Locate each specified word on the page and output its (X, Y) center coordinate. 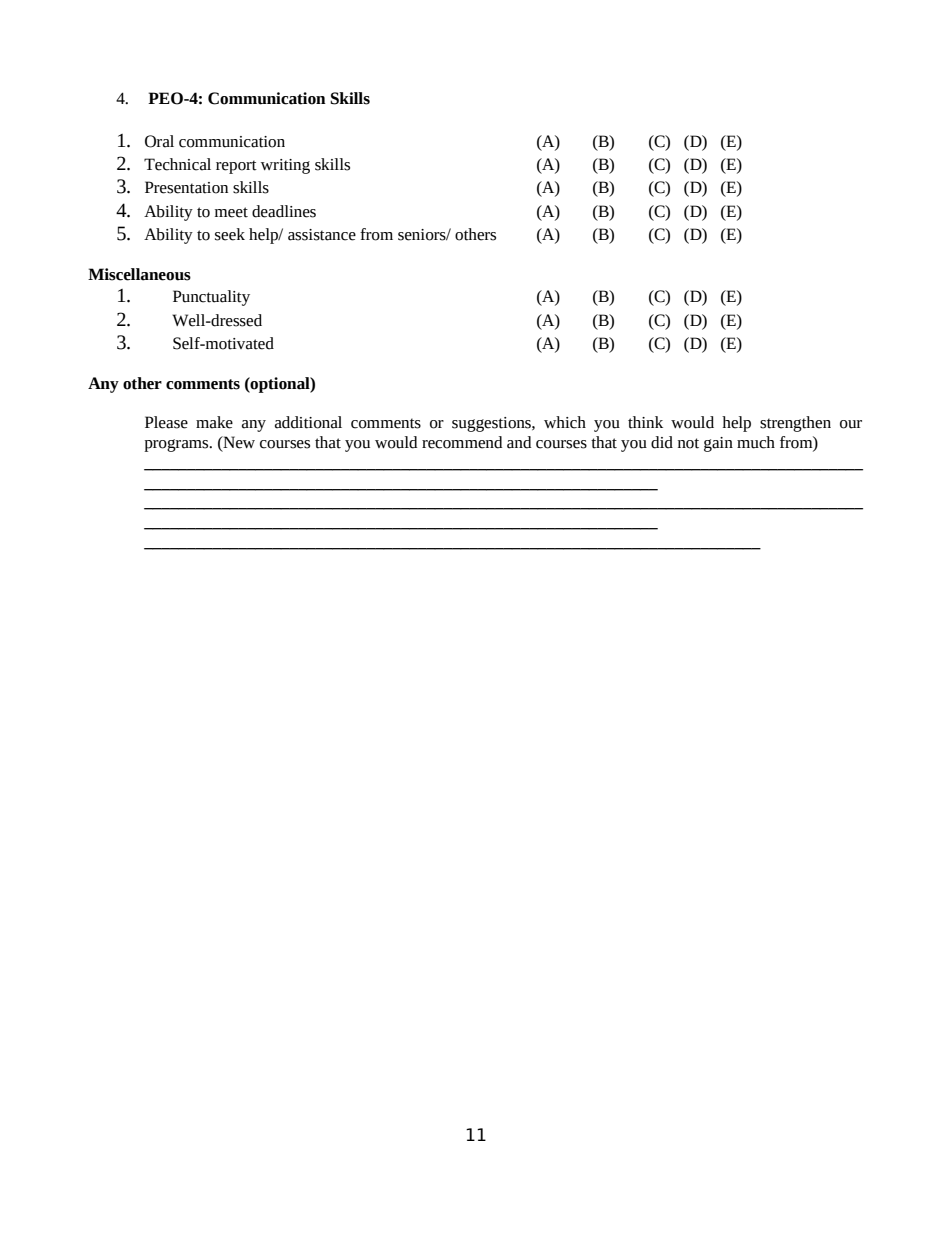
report (236, 167)
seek (230, 234)
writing (285, 166)
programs (177, 445)
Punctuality (211, 298)
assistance (322, 235)
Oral (159, 141)
